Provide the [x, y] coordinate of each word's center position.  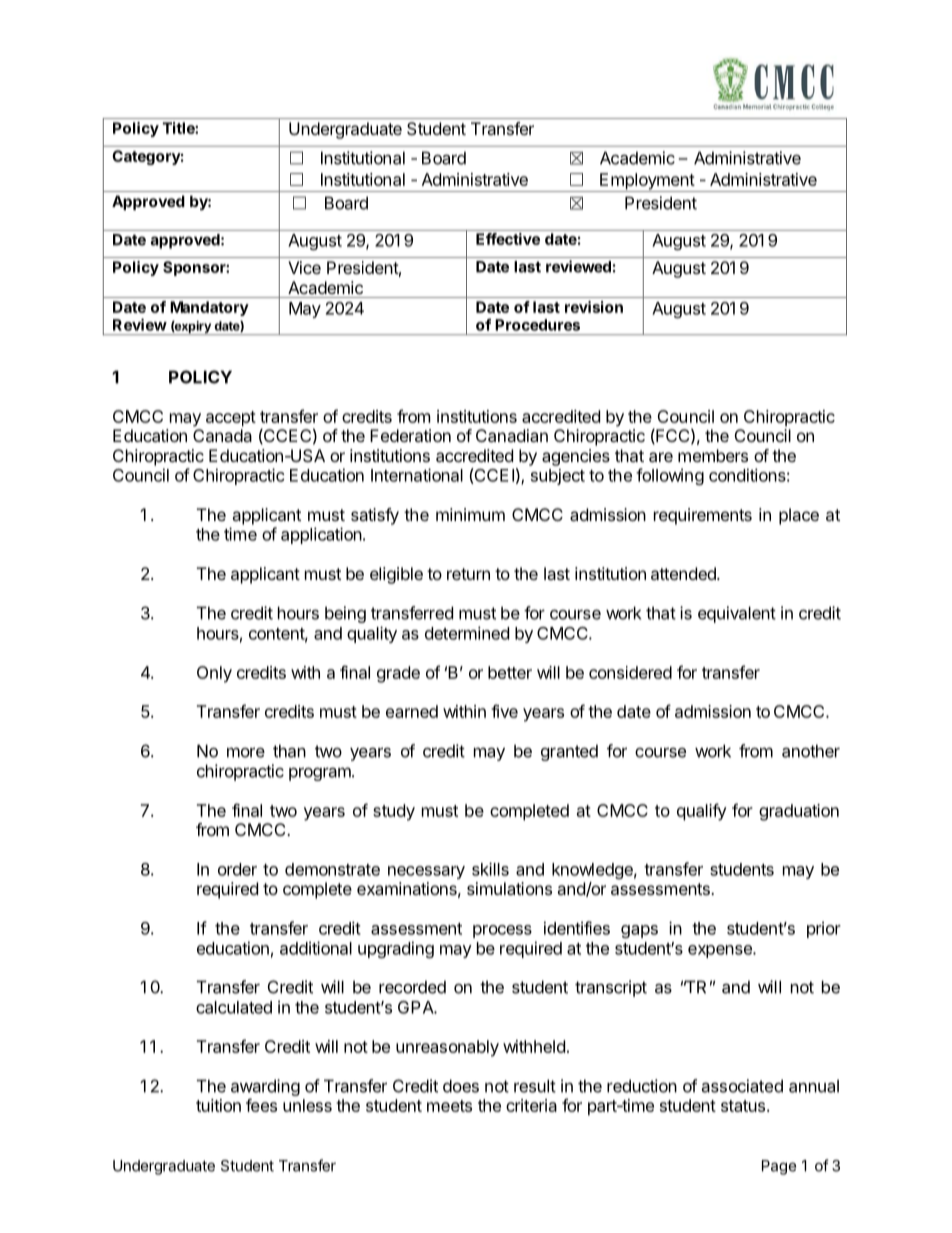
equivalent [737, 614]
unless [307, 1105]
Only [214, 674]
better [510, 672]
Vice [304, 267]
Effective [508, 239]
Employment [647, 182]
